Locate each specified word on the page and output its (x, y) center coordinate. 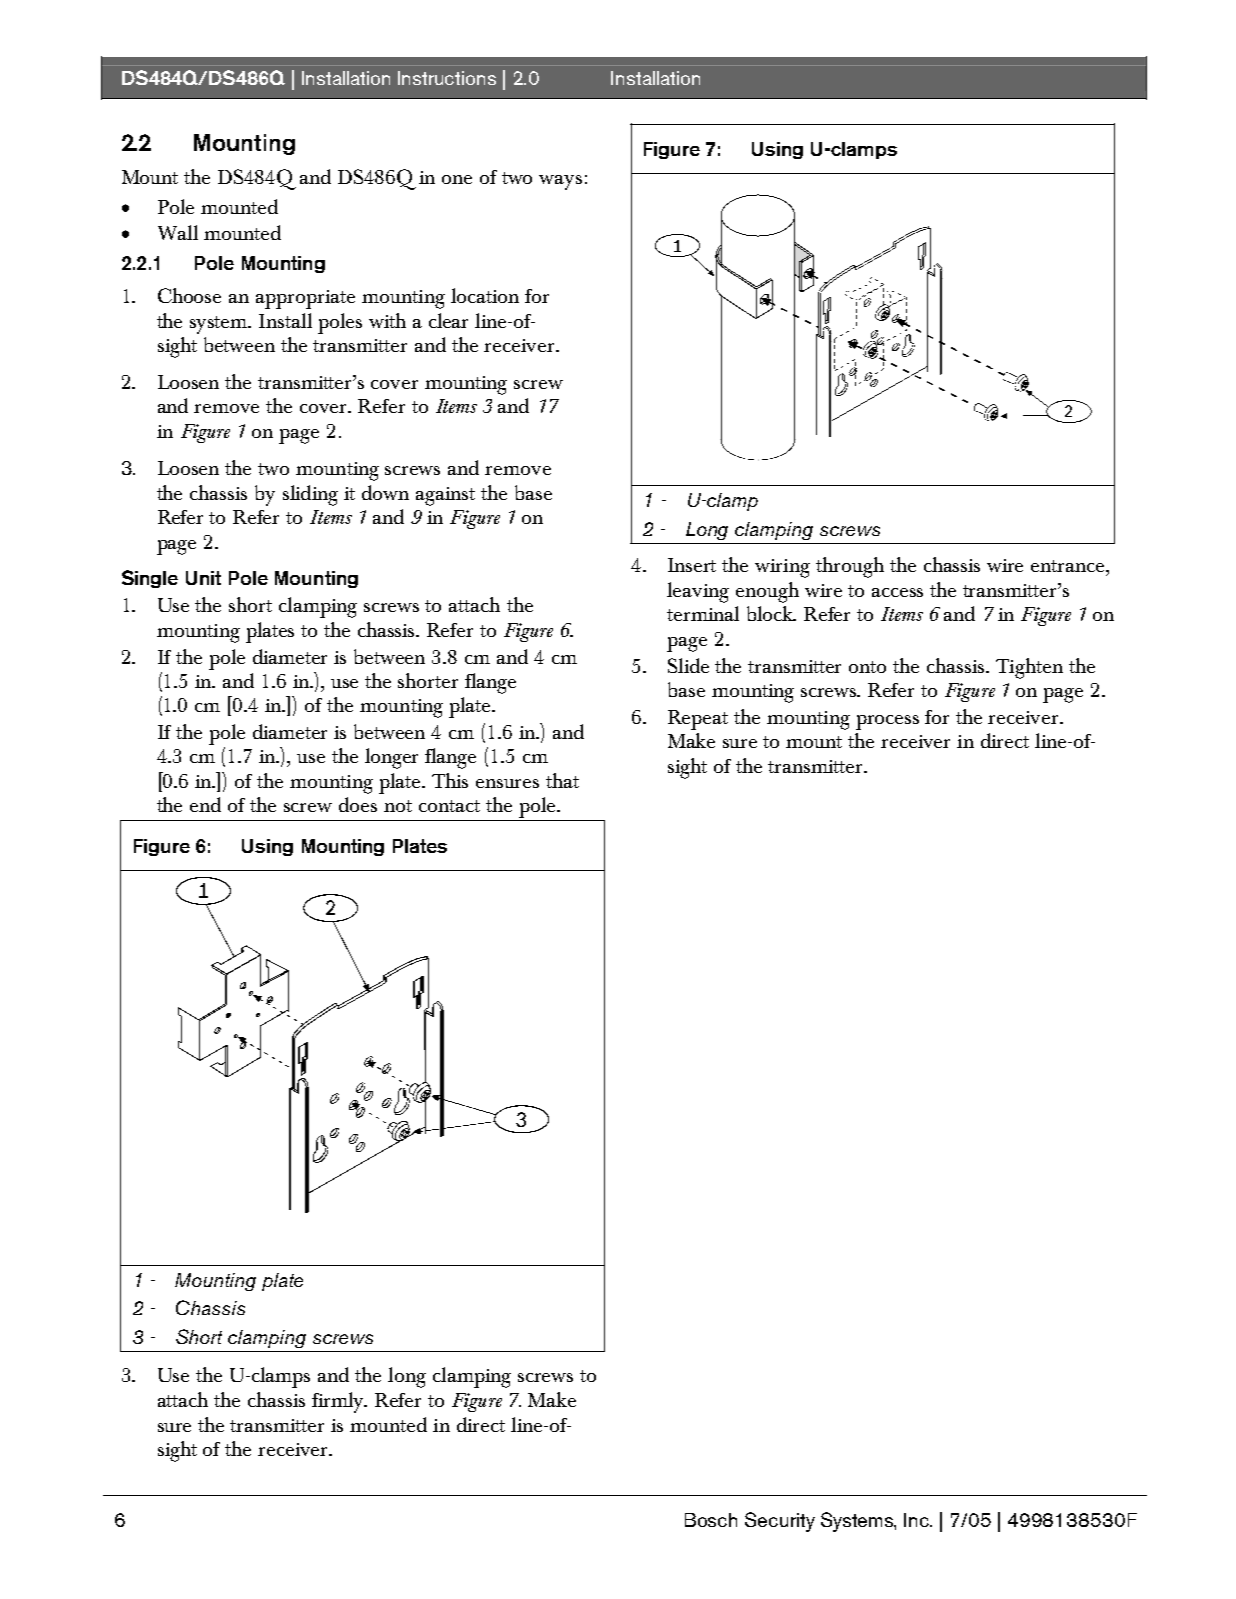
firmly (339, 1402)
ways (560, 182)
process (887, 722)
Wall (178, 232)
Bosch (711, 1520)
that (562, 780)
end (205, 804)
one (457, 179)
